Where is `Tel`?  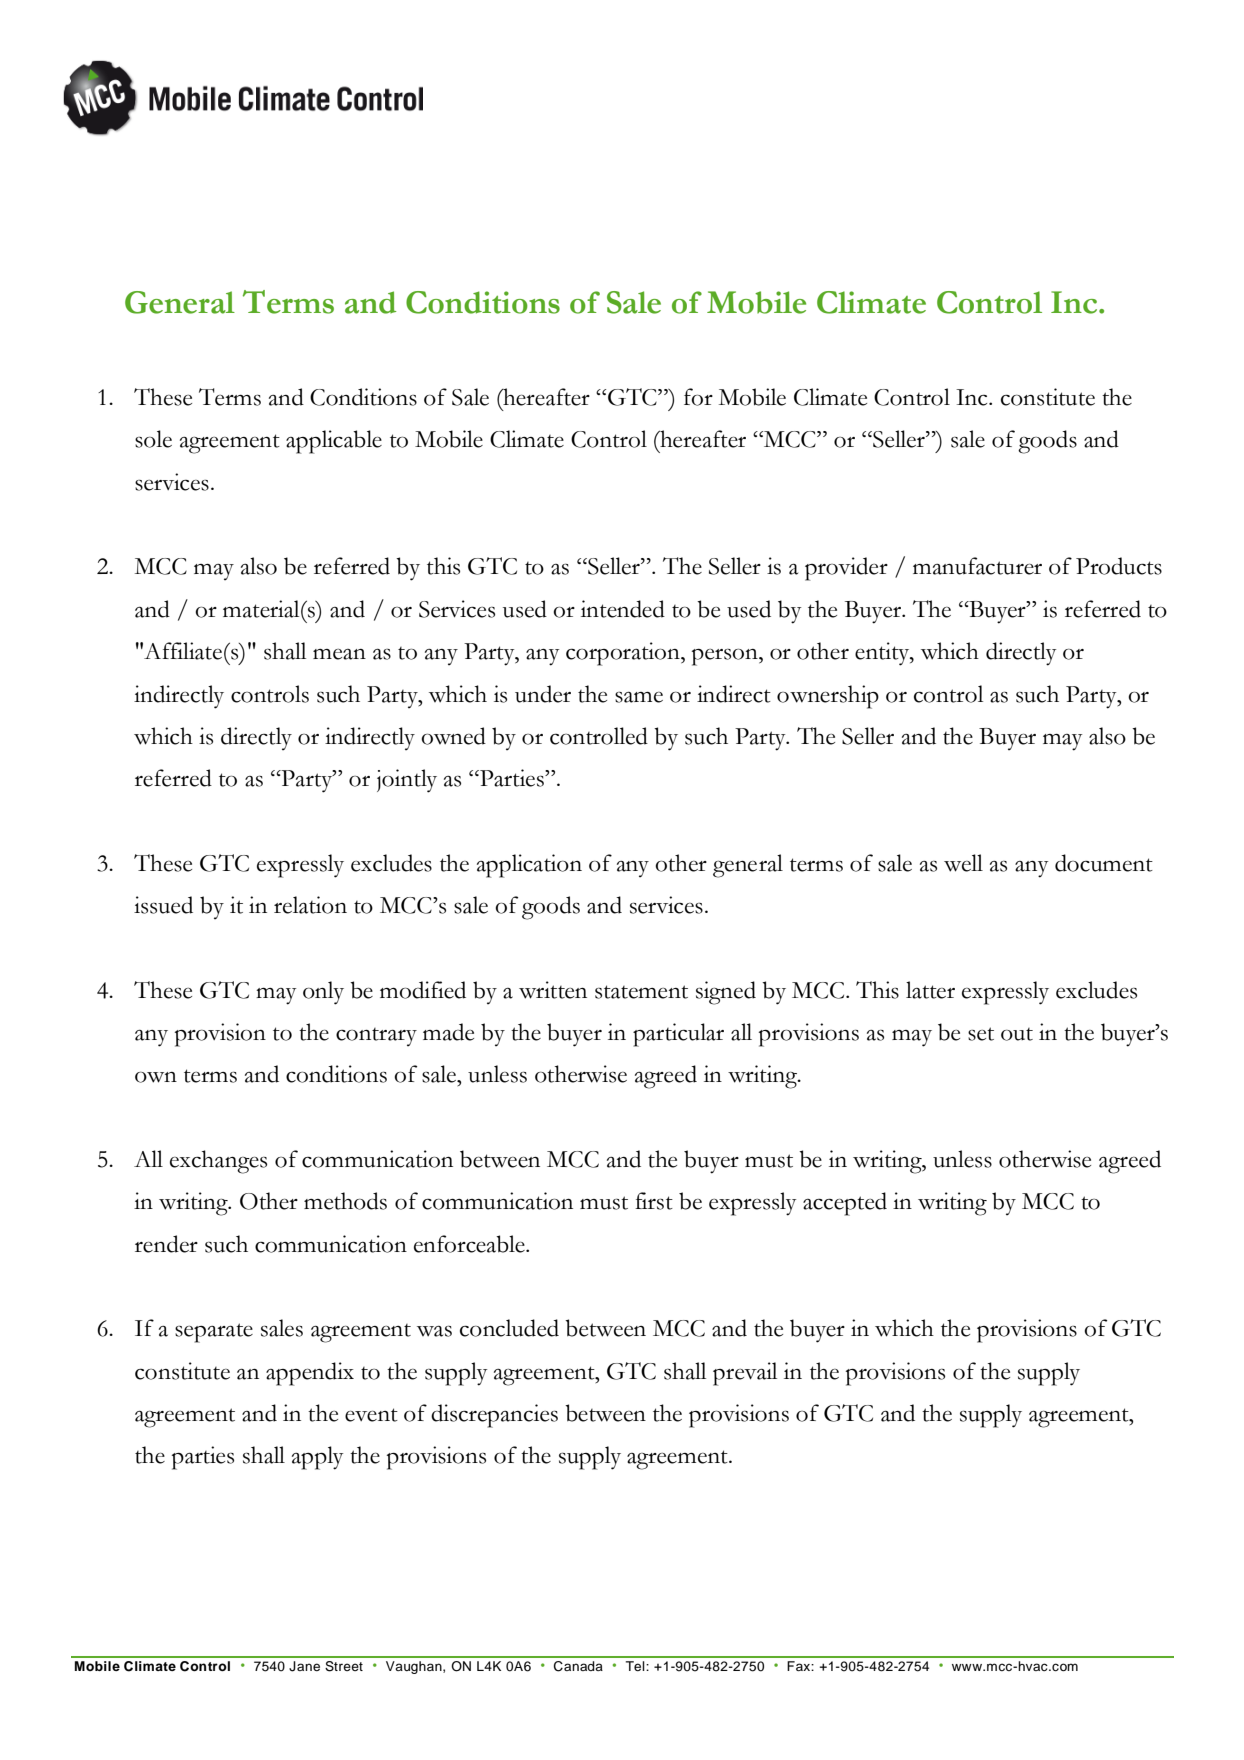 Tel is located at coordinates (636, 1666).
